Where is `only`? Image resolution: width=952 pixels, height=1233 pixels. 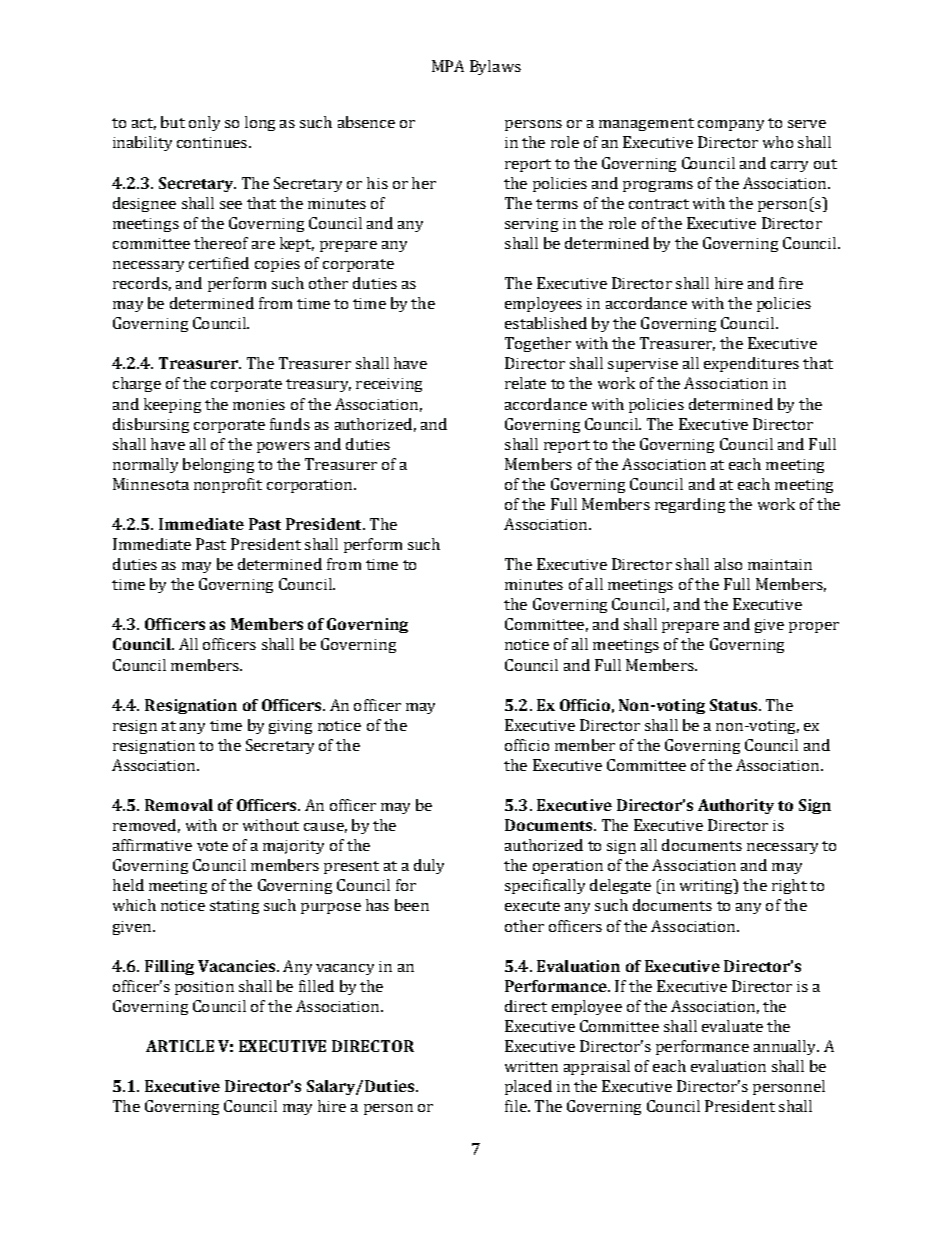
only is located at coordinates (204, 123).
